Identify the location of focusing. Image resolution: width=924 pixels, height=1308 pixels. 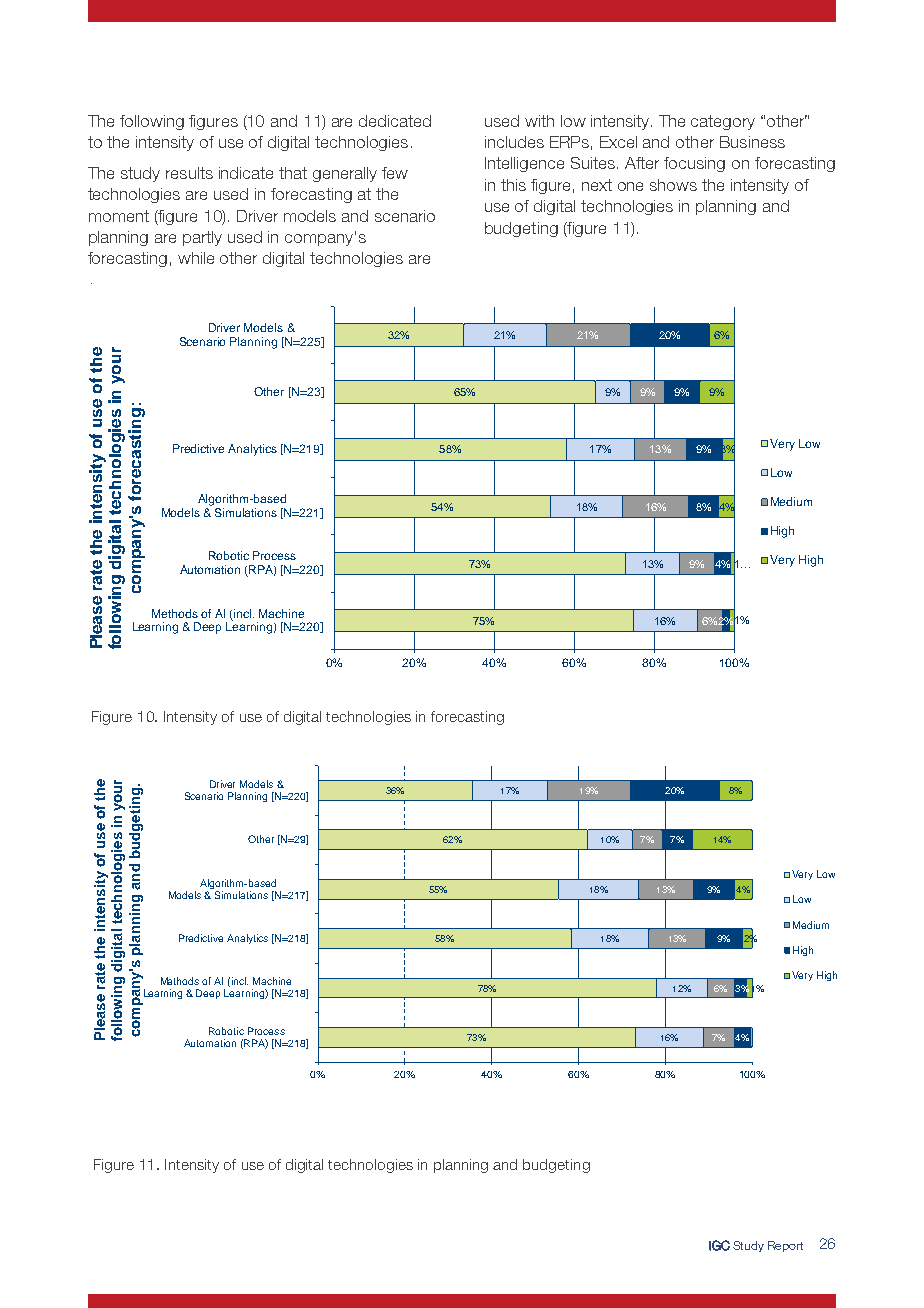
(694, 164).
